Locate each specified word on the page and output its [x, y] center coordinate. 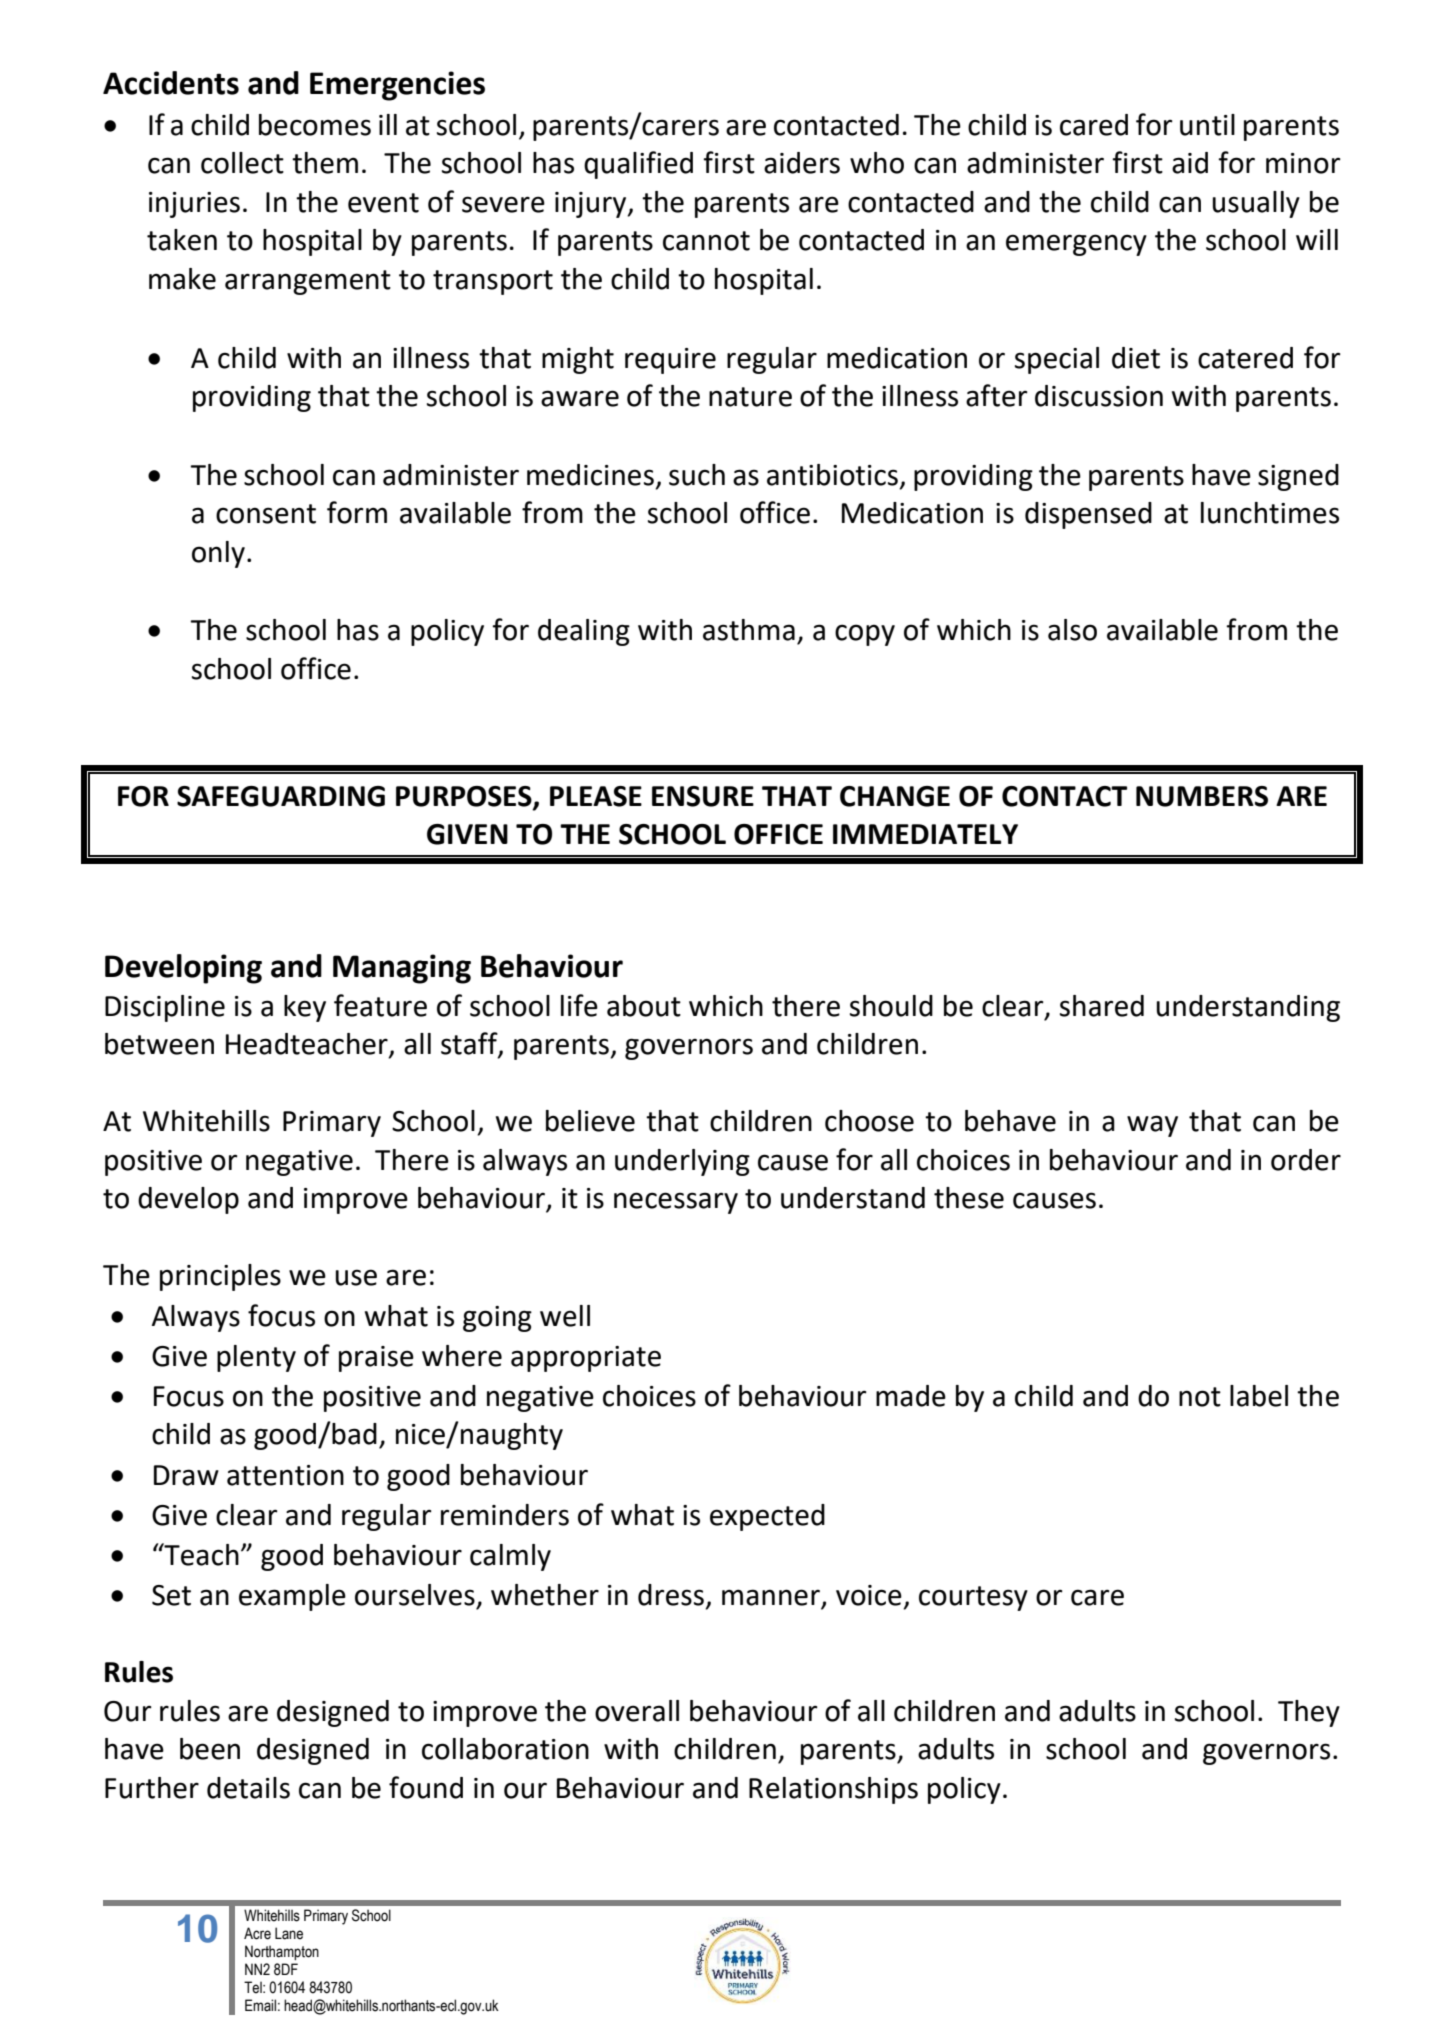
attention [285, 1475]
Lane [289, 1933]
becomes [315, 125]
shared [1102, 1006]
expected [767, 1517]
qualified [638, 165]
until [1207, 125]
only [218, 554]
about [644, 1006]
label [1259, 1396]
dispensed [1088, 515]
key [305, 1008]
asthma [749, 630]
